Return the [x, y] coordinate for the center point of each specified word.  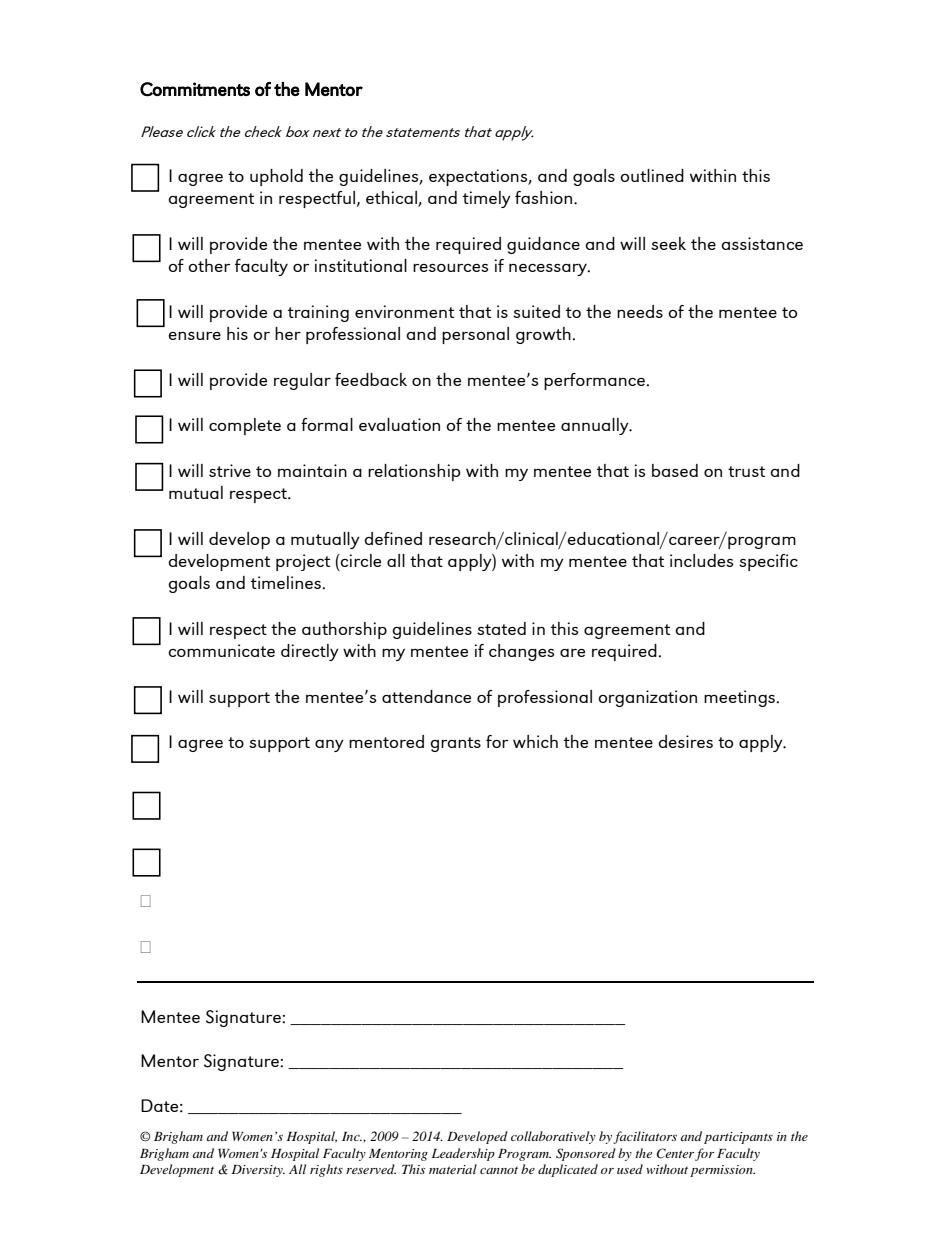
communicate [221, 650]
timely [487, 199]
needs [640, 311]
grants [455, 744]
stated [501, 628]
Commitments [195, 89]
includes [701, 560]
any [329, 746]
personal [475, 335]
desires [685, 741]
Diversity [258, 1171]
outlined [652, 175]
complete [245, 426]
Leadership [463, 1154]
